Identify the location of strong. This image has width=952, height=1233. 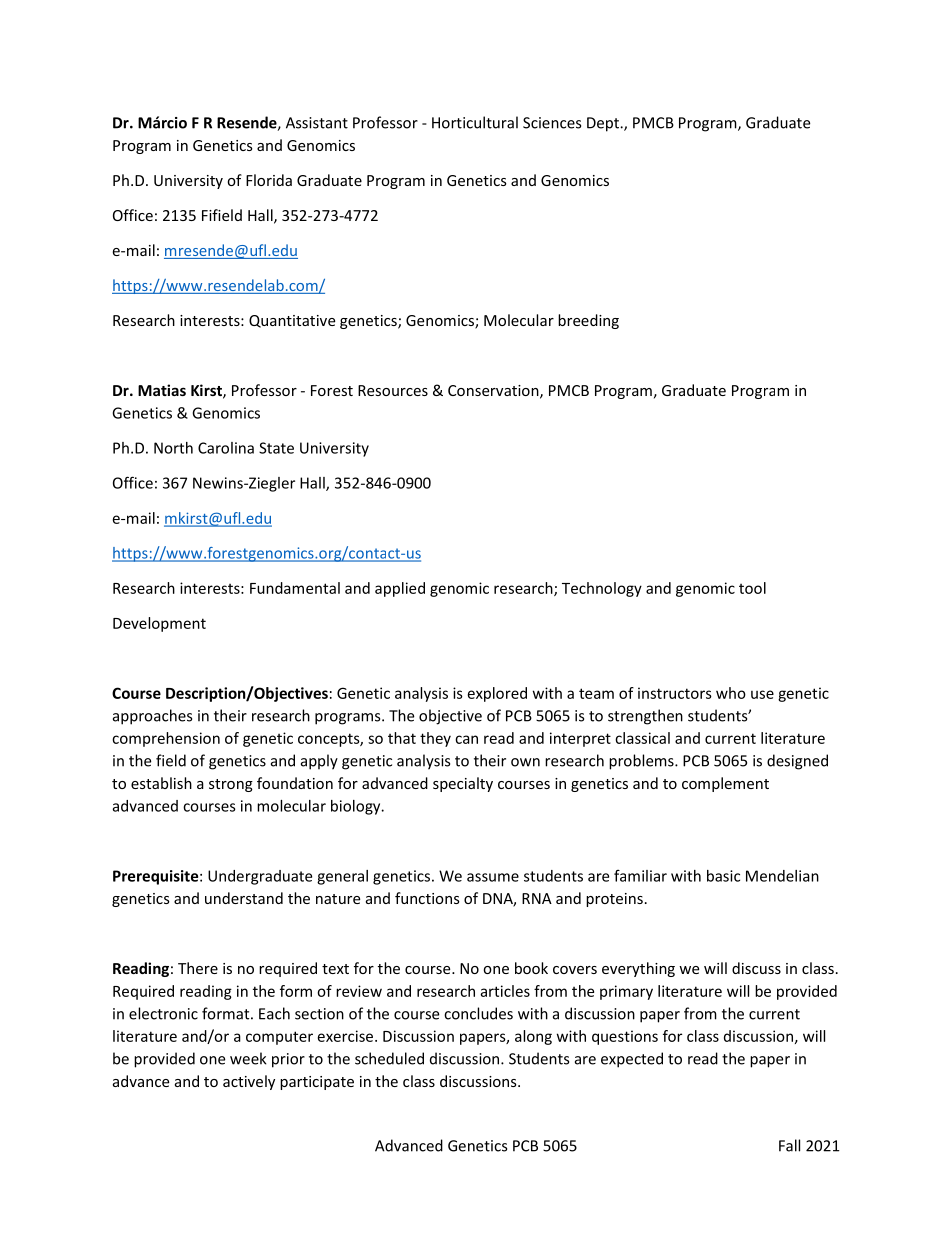
(231, 785).
